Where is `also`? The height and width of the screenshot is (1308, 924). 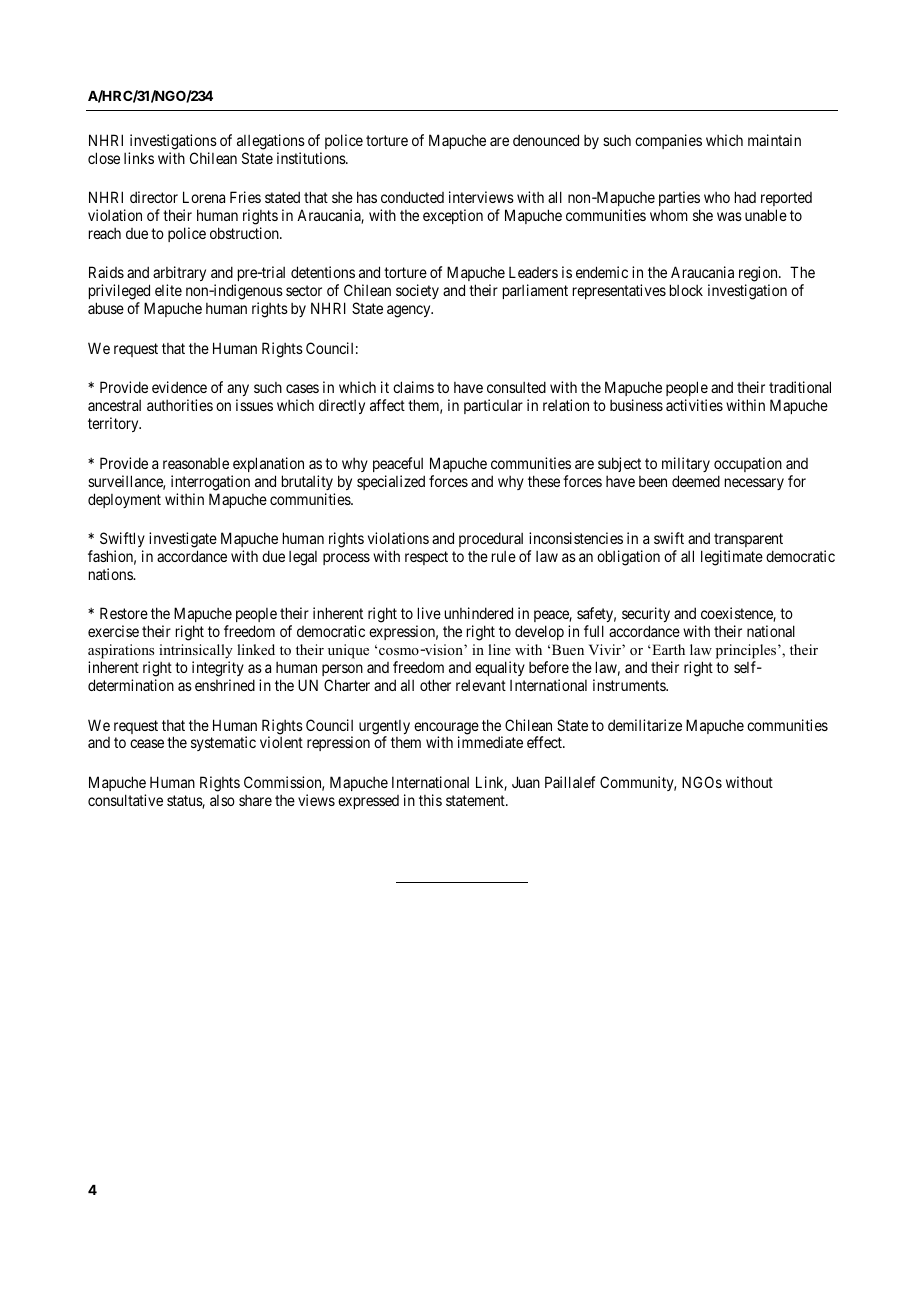
also is located at coordinates (222, 800).
